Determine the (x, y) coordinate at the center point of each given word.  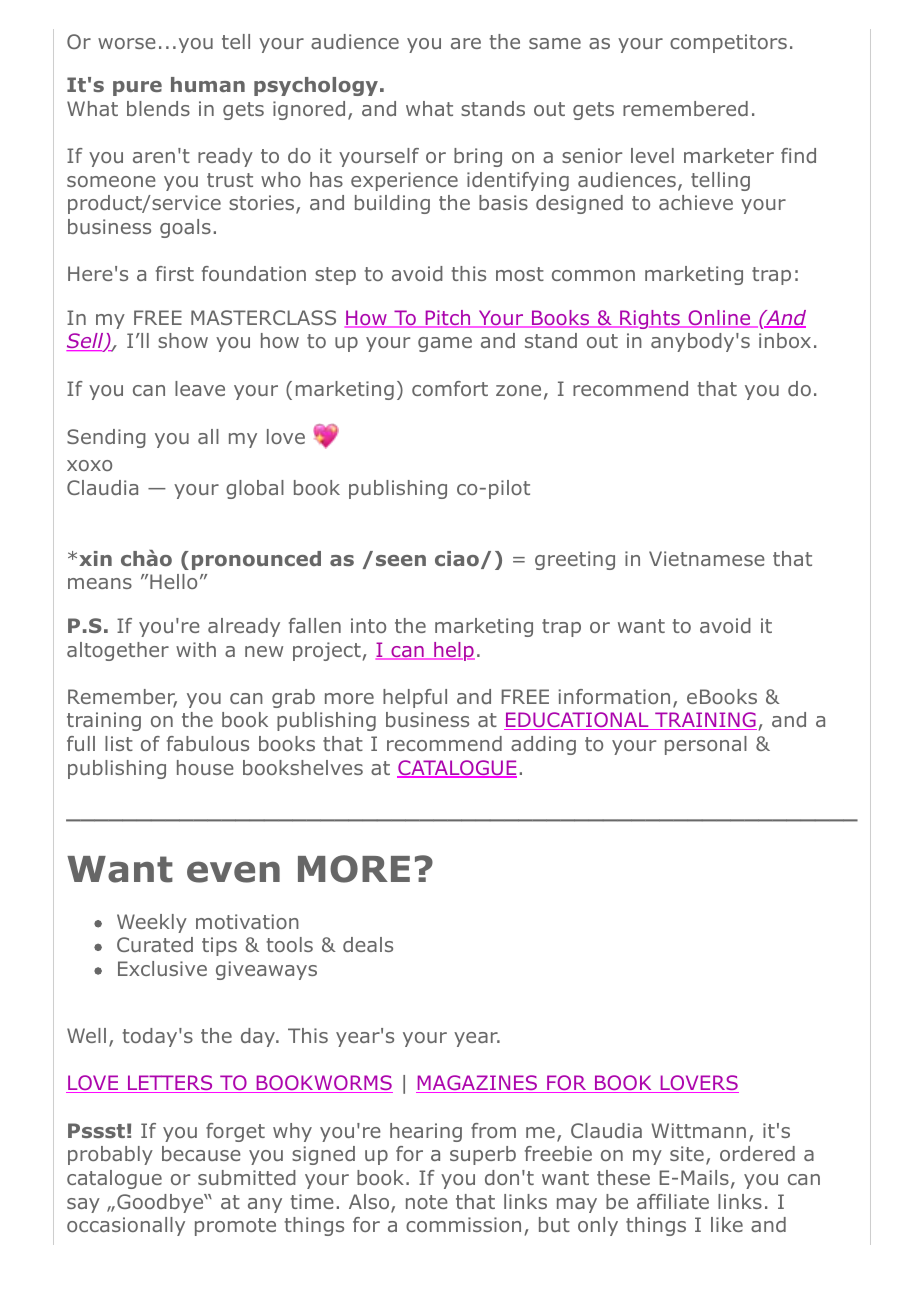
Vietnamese (707, 558)
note (427, 1202)
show (183, 340)
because (201, 1153)
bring (478, 157)
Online (719, 319)
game (445, 344)
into (368, 625)
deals (368, 944)
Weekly (152, 923)
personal (706, 745)
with (196, 649)
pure (137, 88)
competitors (728, 43)
